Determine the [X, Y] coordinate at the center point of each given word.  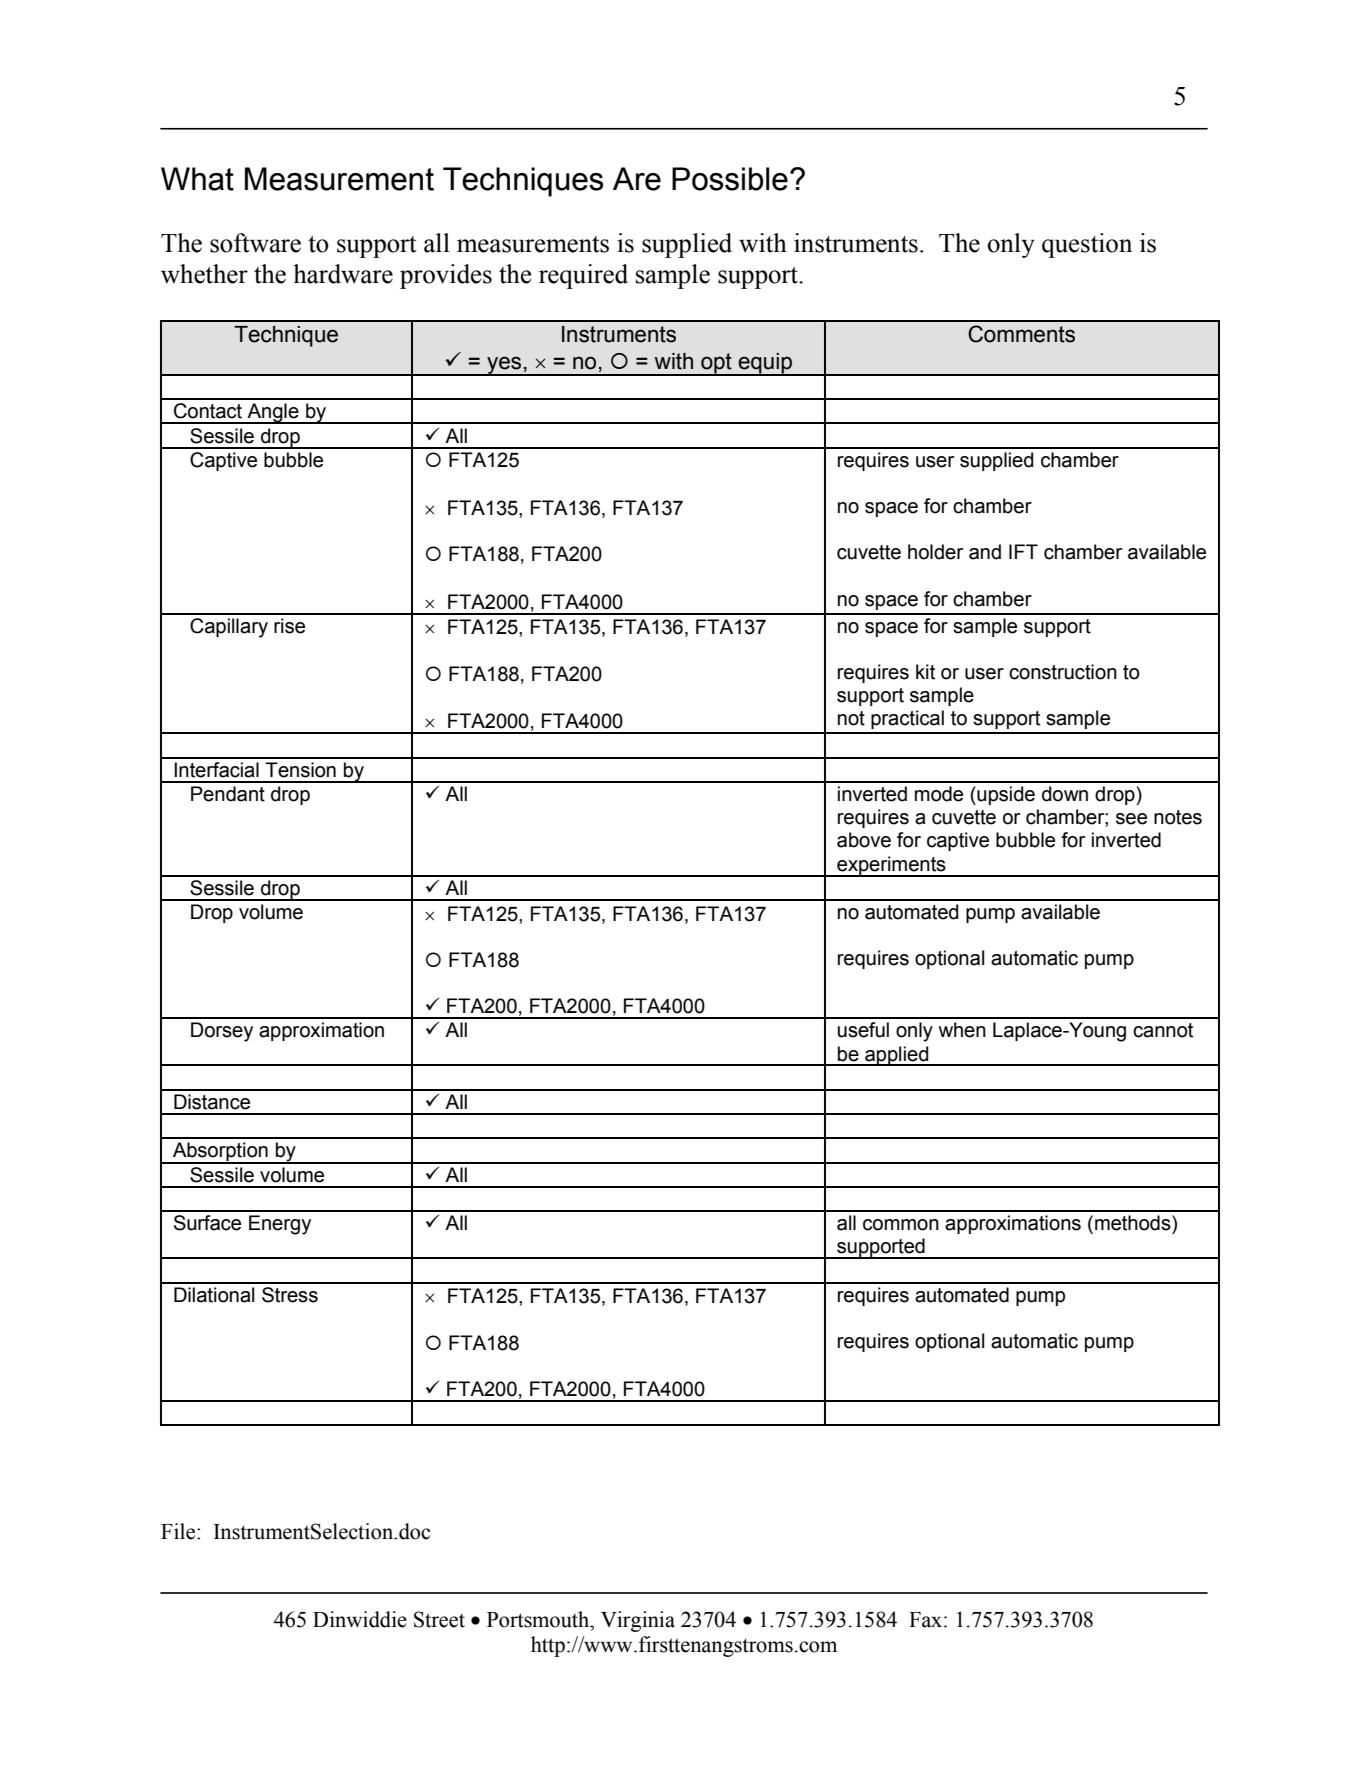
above [864, 840]
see [1131, 819]
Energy [280, 1225]
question [1087, 245]
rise [289, 626]
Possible [730, 179]
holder [935, 552]
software [255, 243]
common [901, 1225]
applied [897, 1056]
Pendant [228, 794]
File [179, 1531]
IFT [1023, 551]
